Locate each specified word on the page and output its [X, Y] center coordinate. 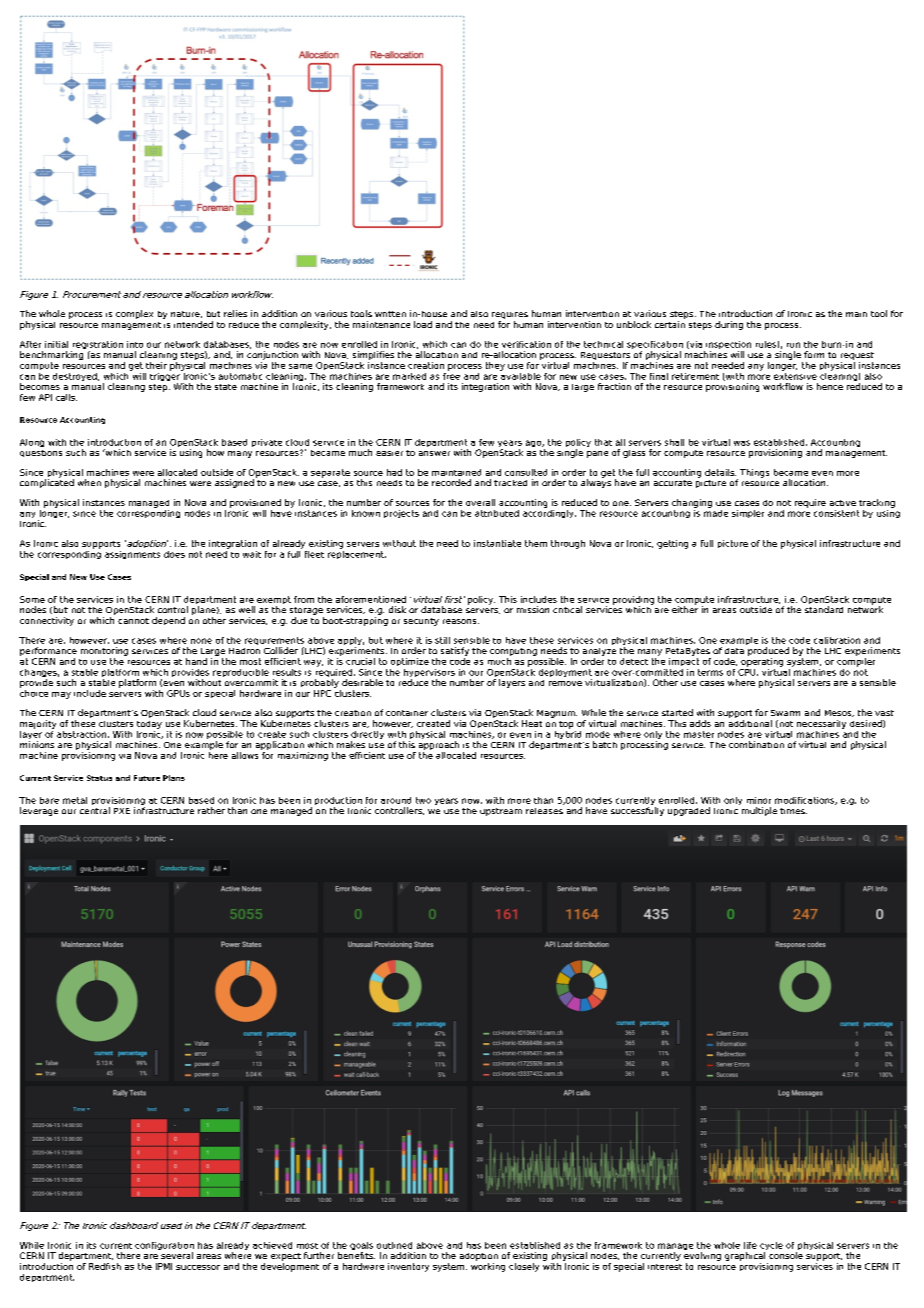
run [793, 345]
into [135, 344]
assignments [132, 555]
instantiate [497, 543]
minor [759, 800]
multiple [759, 811]
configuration [164, 1247]
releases [544, 811]
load [423, 324]
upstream [501, 812]
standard [824, 609]
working [488, 1266]
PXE [122, 811]
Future [147, 778]
